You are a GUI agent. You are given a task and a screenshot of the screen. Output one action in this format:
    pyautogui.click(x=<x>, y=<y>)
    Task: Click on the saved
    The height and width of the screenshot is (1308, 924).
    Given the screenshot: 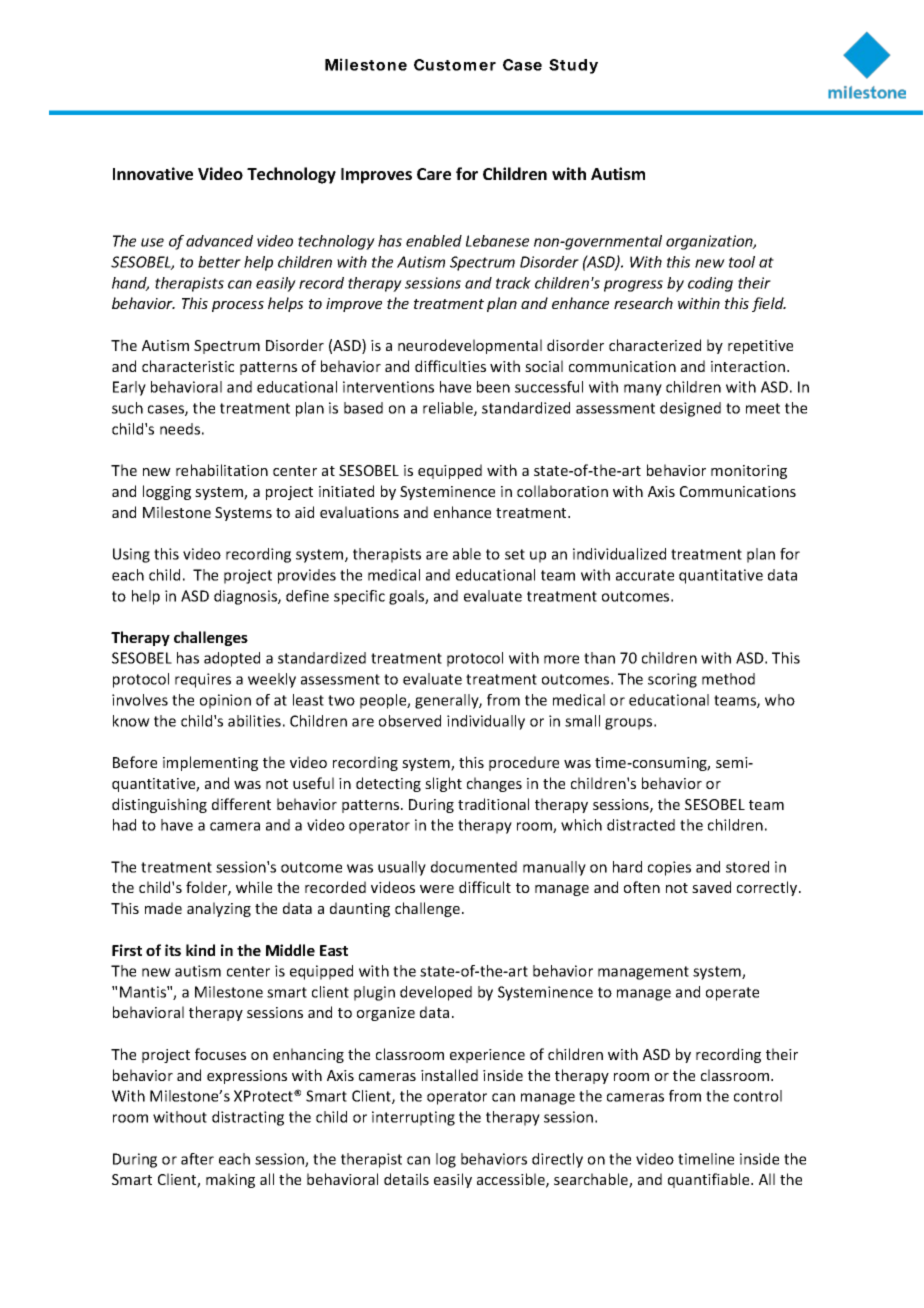 What is the action you would take?
    pyautogui.click(x=711, y=887)
